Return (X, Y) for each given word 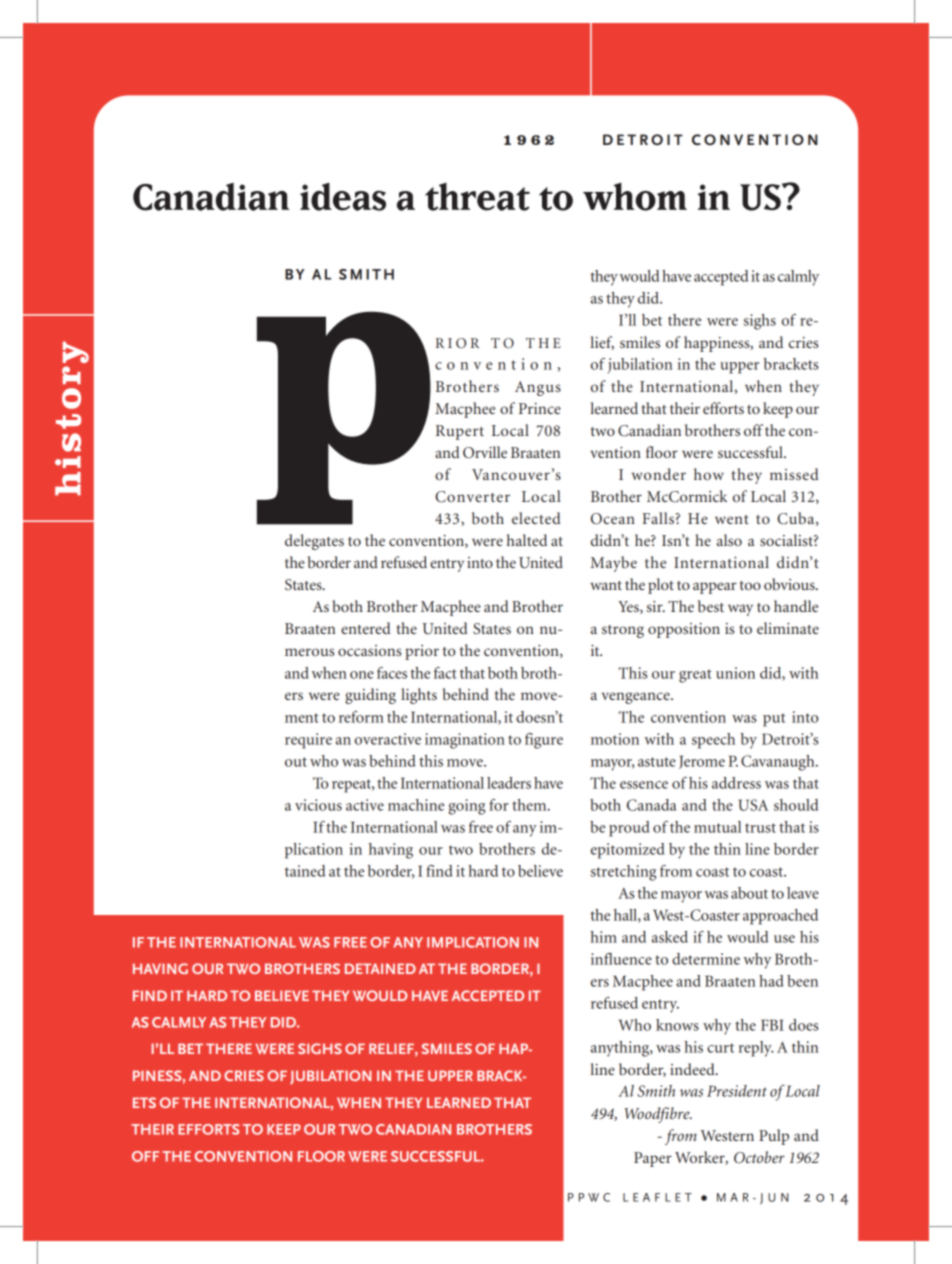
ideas (343, 197)
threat (477, 197)
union (735, 673)
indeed (693, 1069)
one (362, 675)
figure (544, 741)
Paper (653, 1159)
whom (635, 197)
